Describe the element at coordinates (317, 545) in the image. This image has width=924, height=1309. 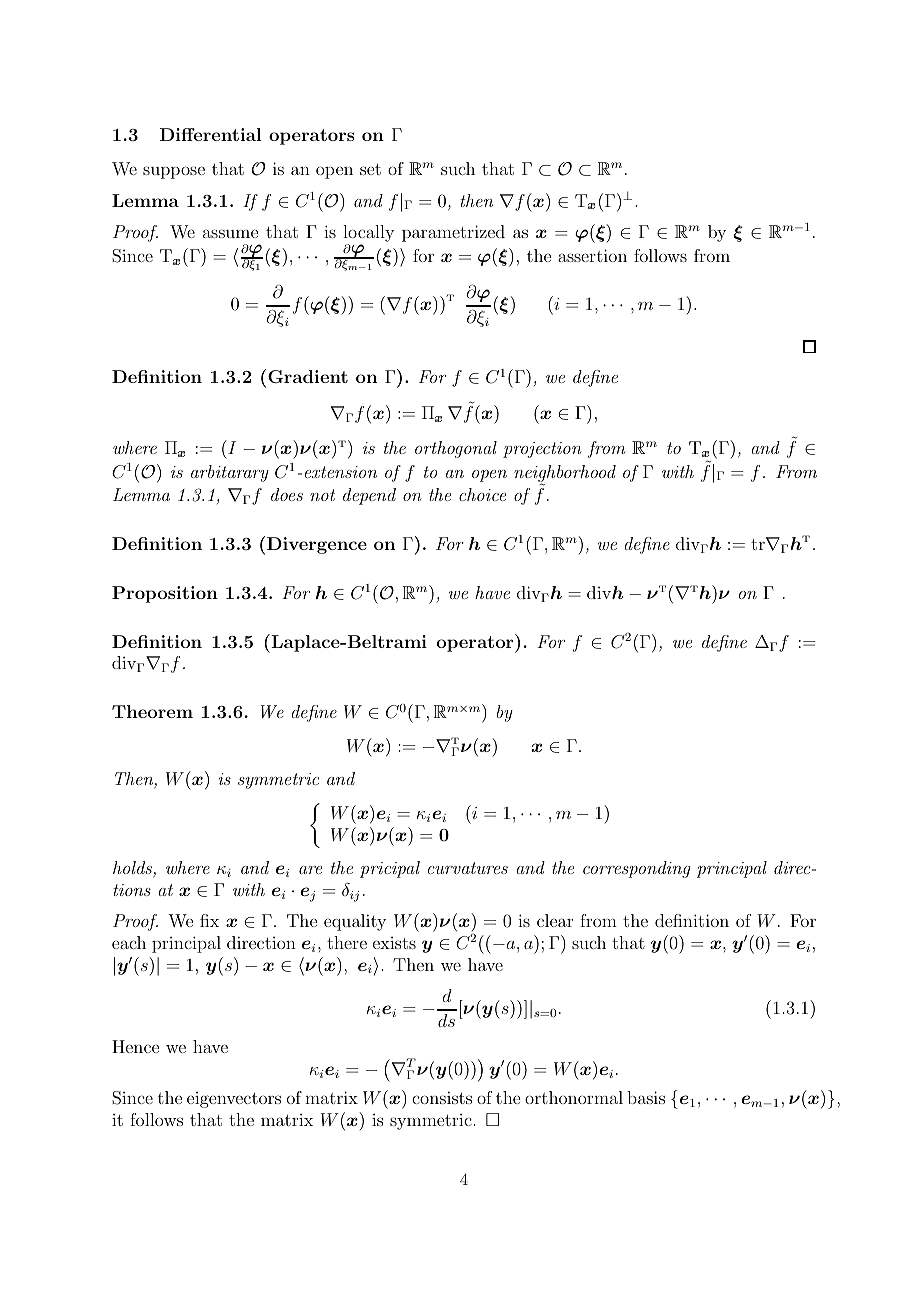
I see `Divergence` at that location.
